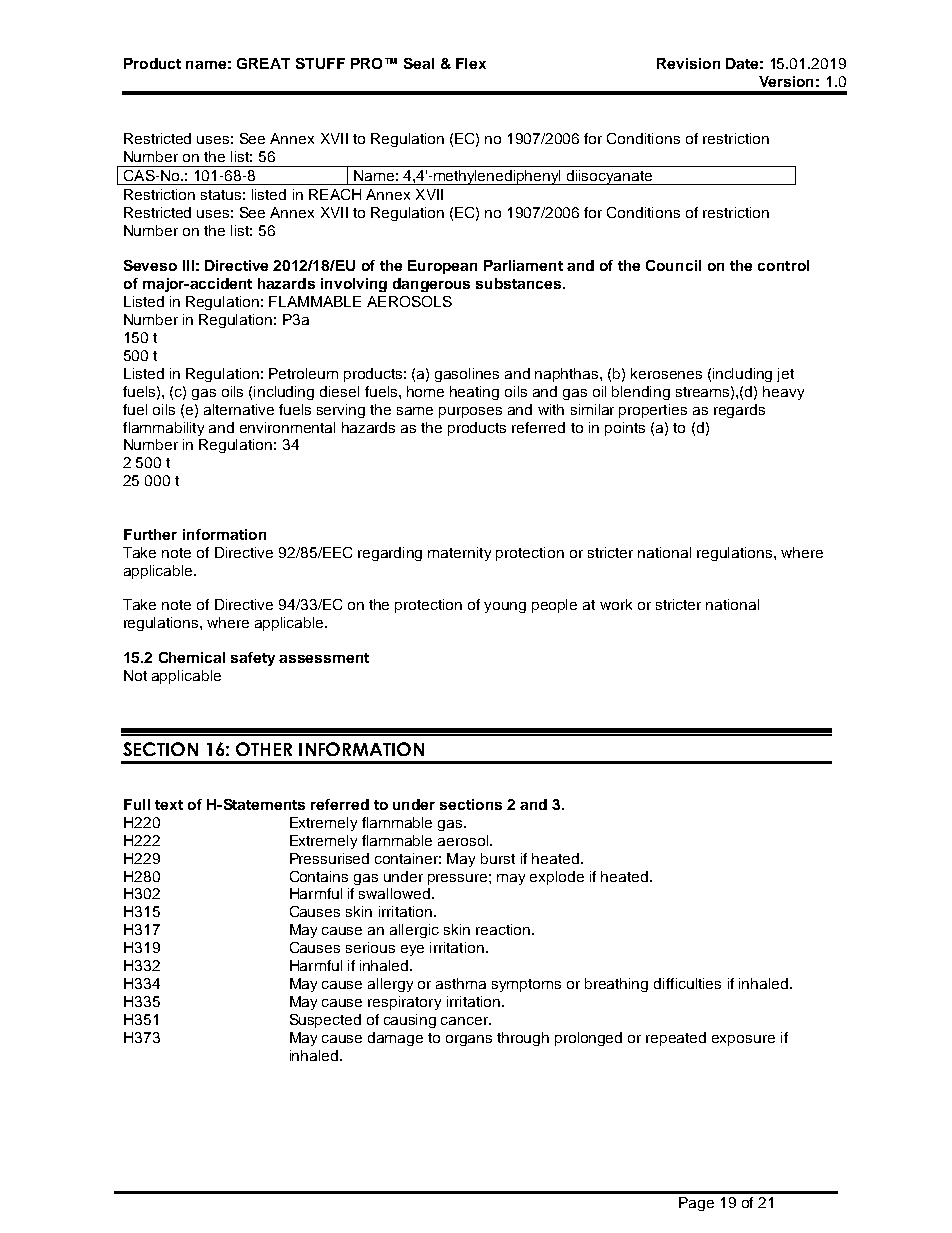  I want to click on organs, so click(469, 1040).
